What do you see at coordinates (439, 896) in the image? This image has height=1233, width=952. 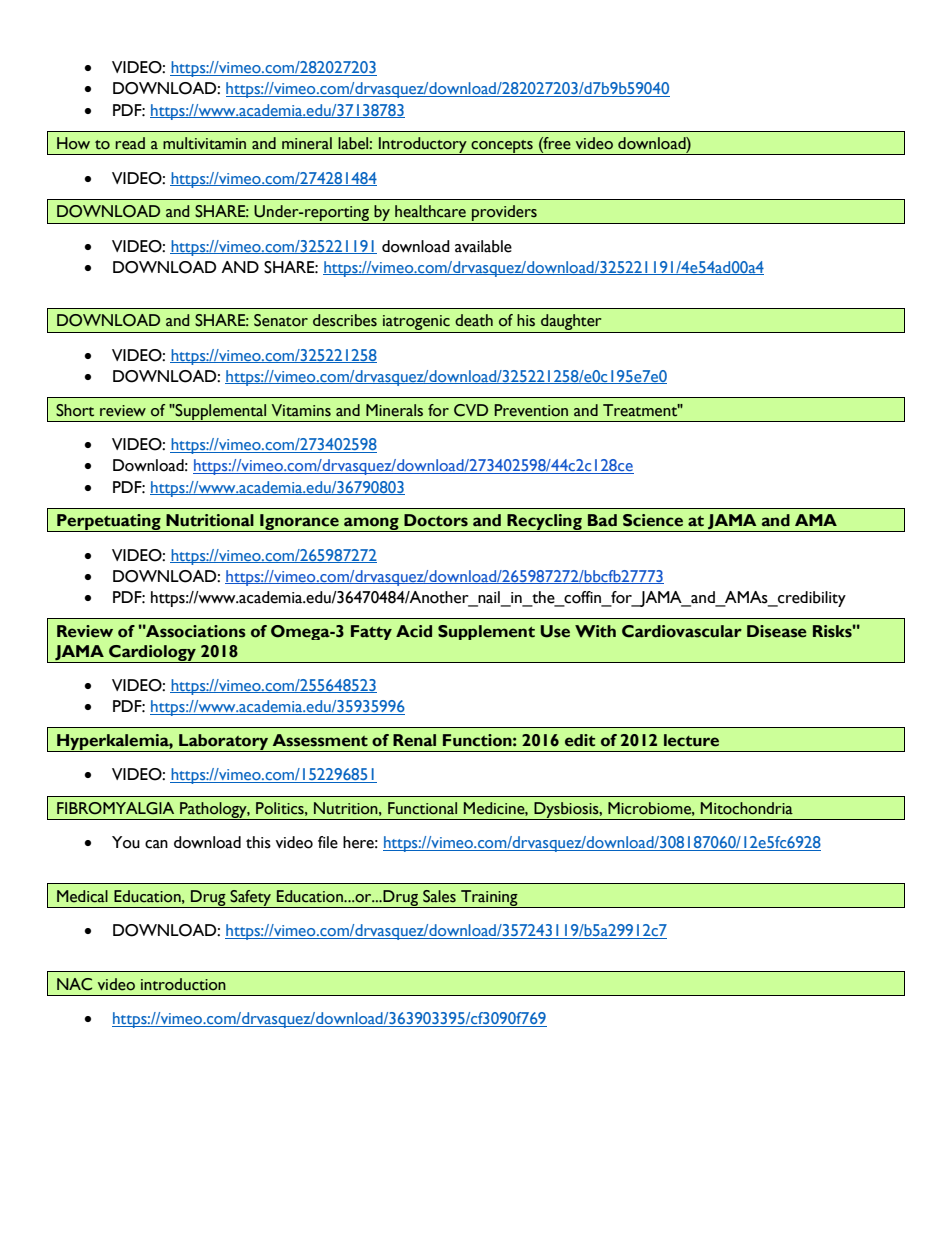 I see `Sales` at bounding box center [439, 896].
